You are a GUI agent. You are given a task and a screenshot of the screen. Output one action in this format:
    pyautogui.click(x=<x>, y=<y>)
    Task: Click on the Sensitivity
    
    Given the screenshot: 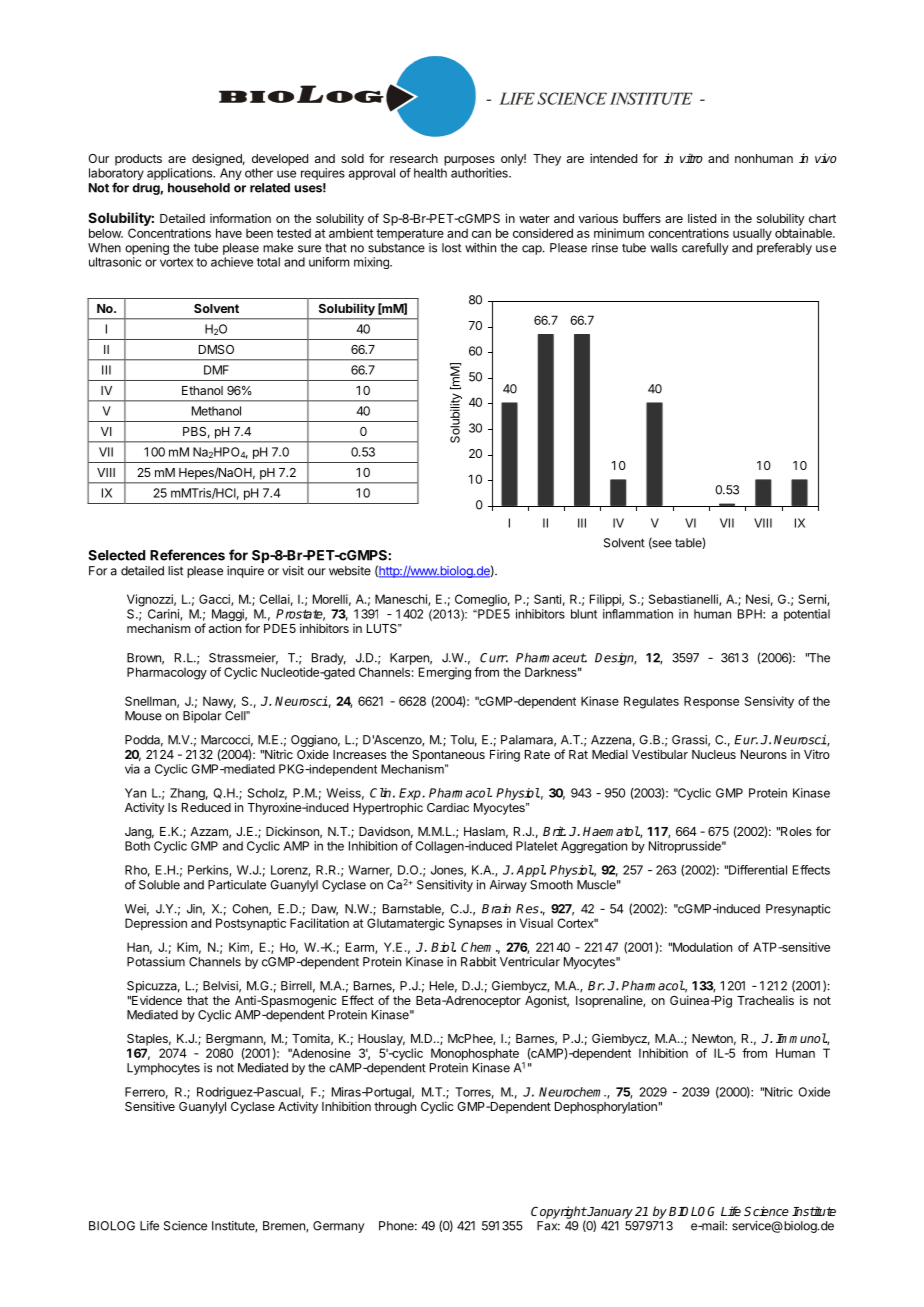 What is the action you would take?
    pyautogui.click(x=445, y=886)
